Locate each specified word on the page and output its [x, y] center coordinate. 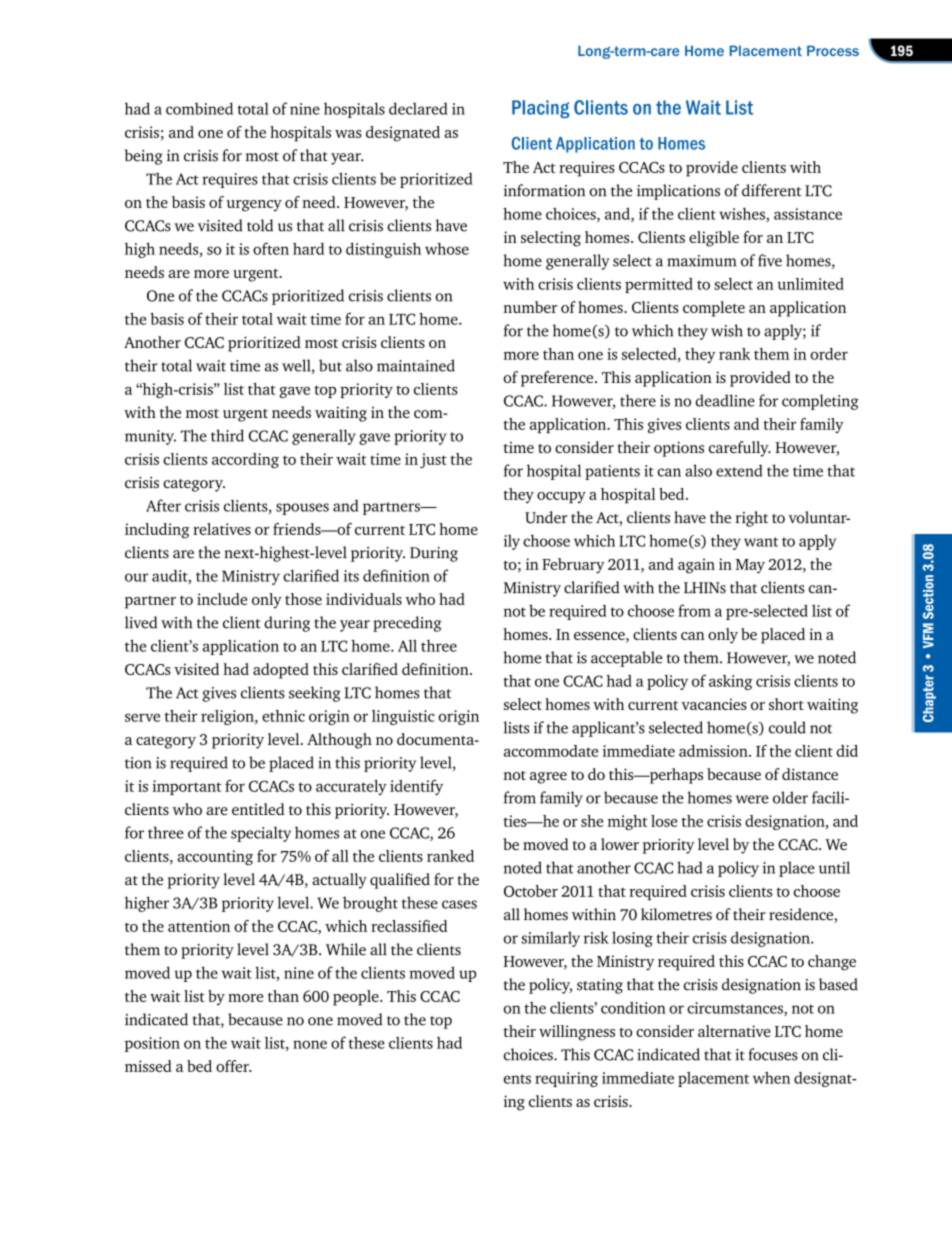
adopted [281, 671]
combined [199, 108]
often [271, 248]
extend [739, 470]
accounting [215, 857]
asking [731, 682]
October [531, 891]
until [834, 867]
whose [447, 249]
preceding [407, 624]
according [245, 460]
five [770, 260]
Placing [540, 109]
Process [833, 50]
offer [233, 1066]
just [433, 460]
